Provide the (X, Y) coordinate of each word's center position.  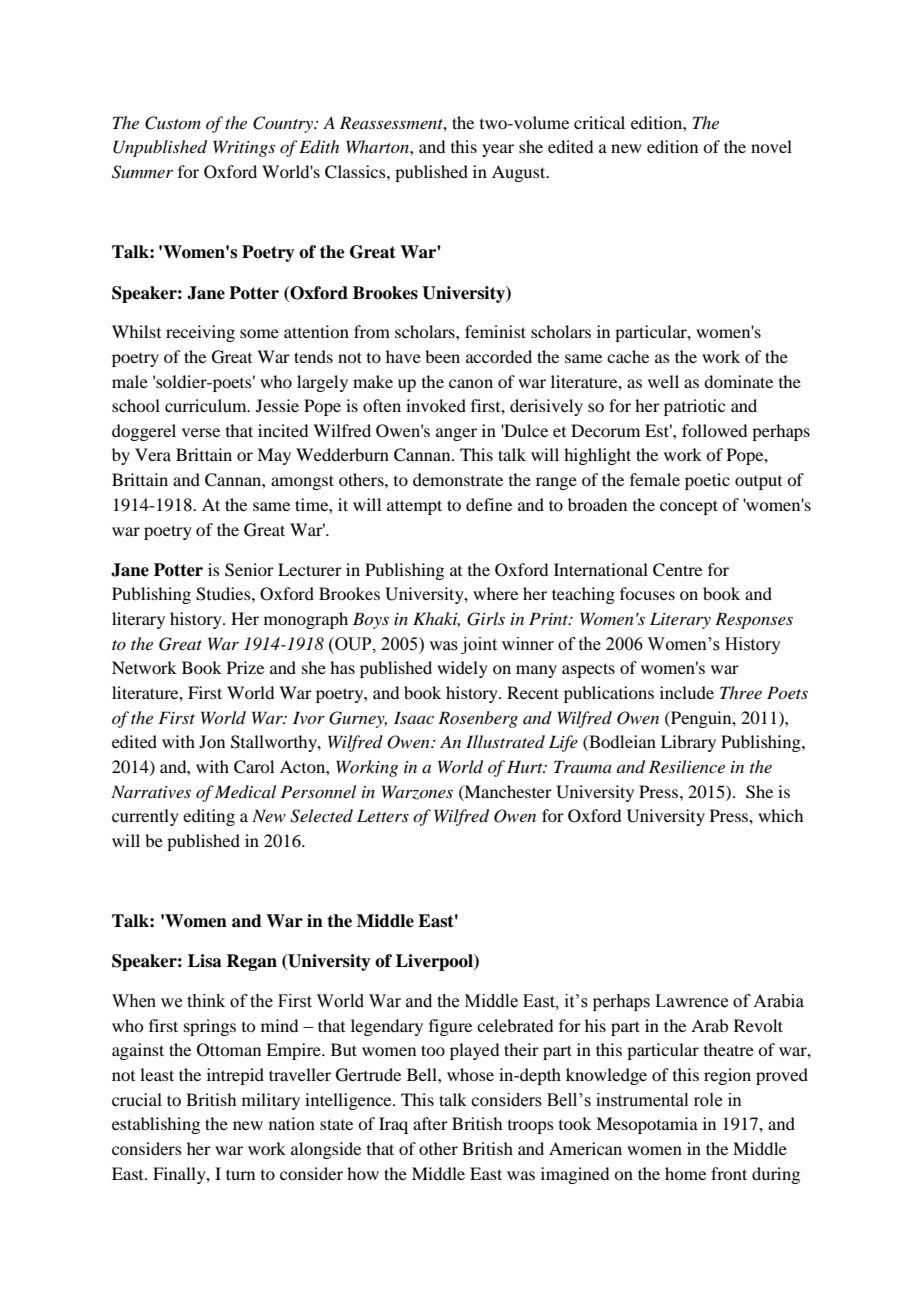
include (687, 692)
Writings (244, 148)
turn (240, 1174)
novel (771, 146)
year (498, 150)
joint (479, 645)
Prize (245, 667)
